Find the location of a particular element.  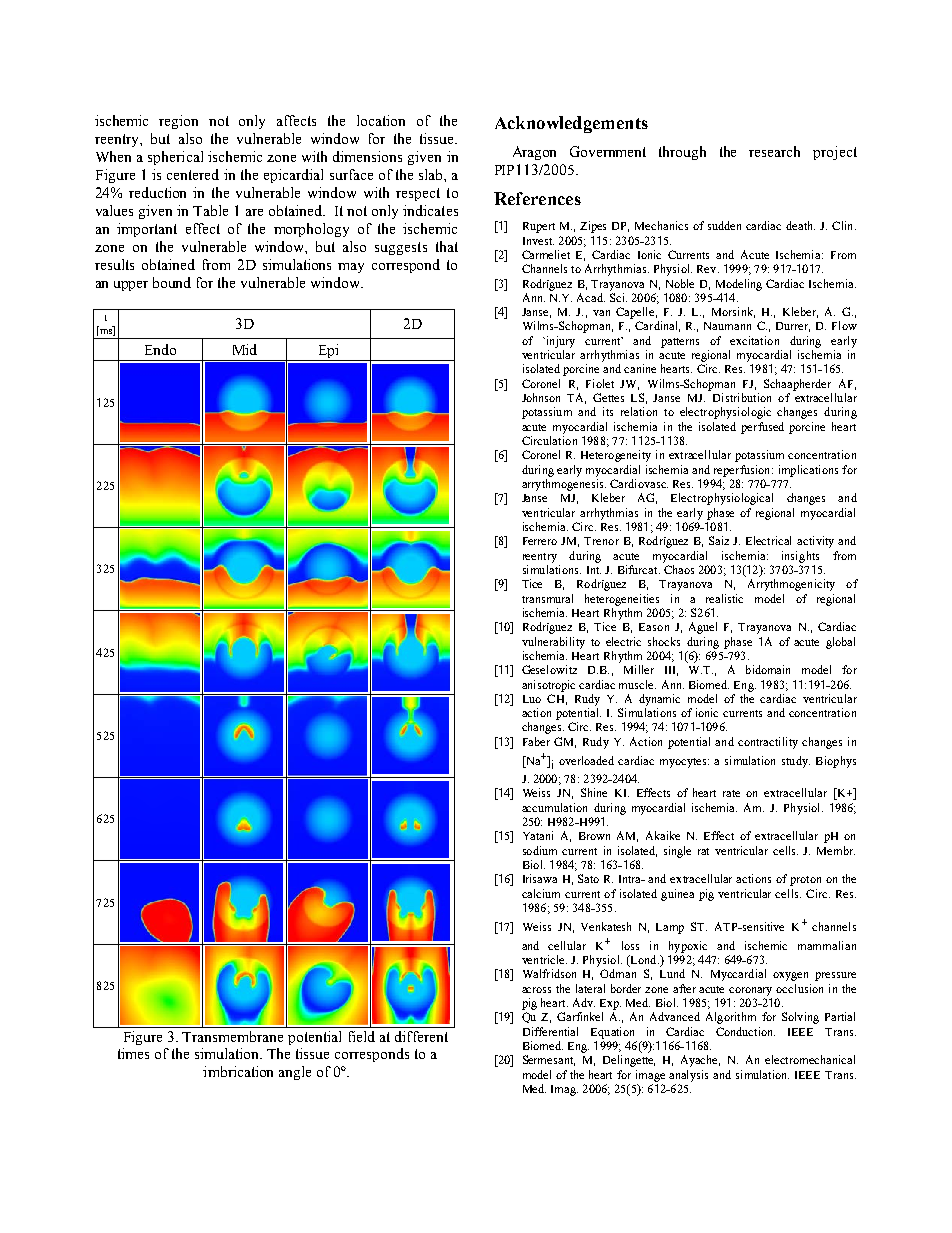

Ferrero is located at coordinates (540, 541).
